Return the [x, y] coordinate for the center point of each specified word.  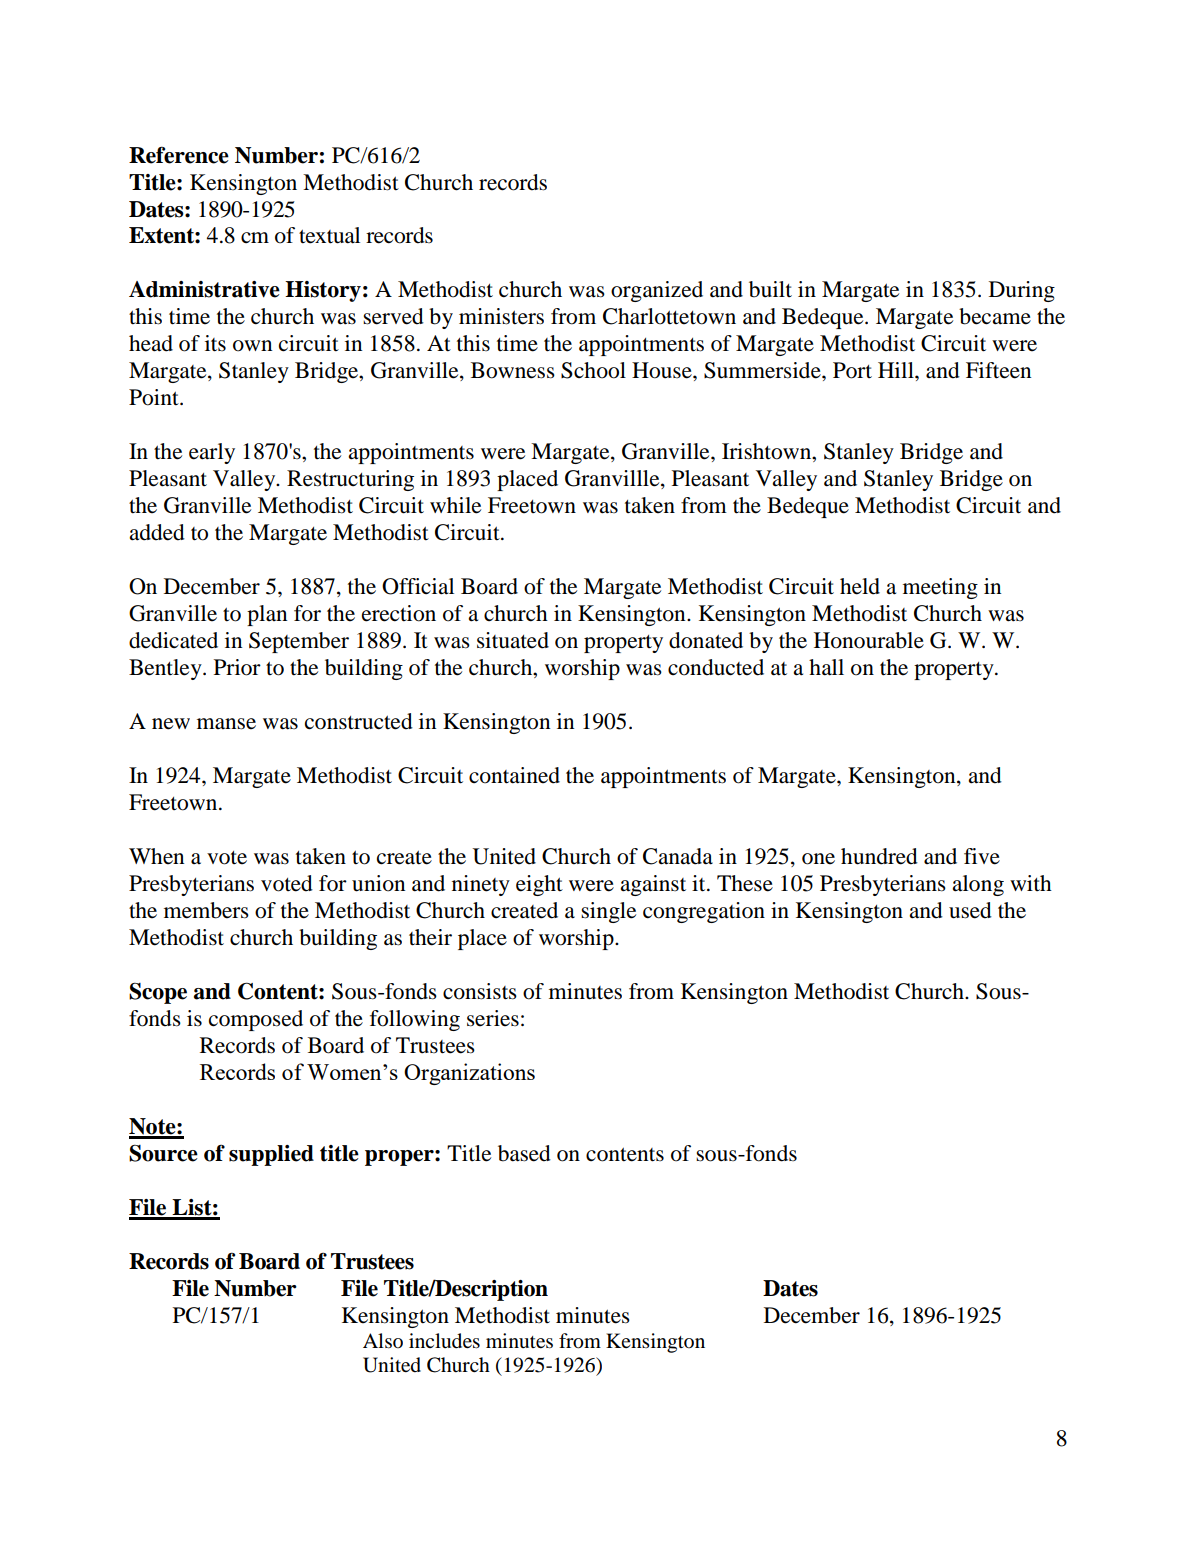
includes [444, 1341]
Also [383, 1340]
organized [657, 291]
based [524, 1153]
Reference [179, 155]
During [1022, 291]
